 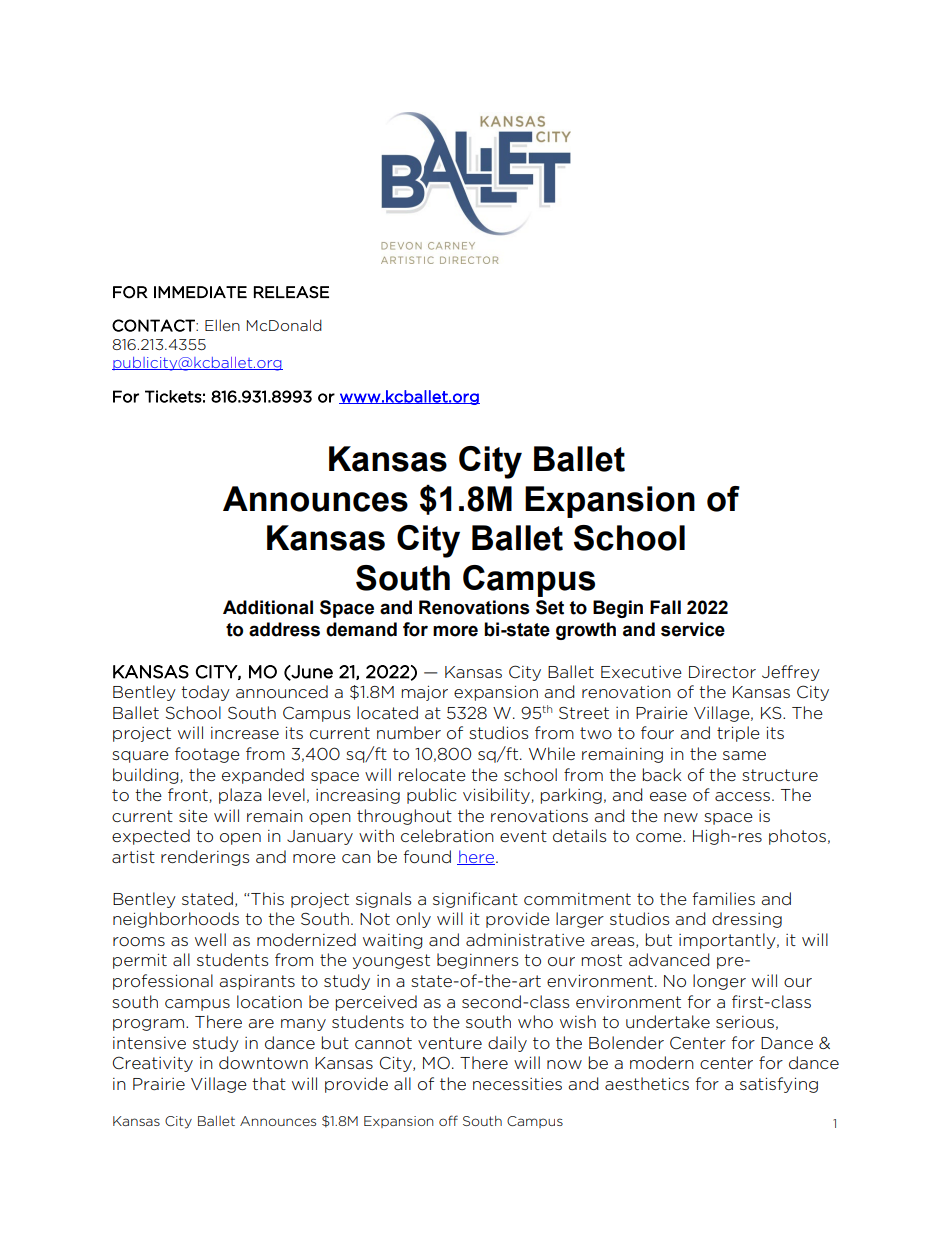 I want to click on today, so click(x=205, y=693).
